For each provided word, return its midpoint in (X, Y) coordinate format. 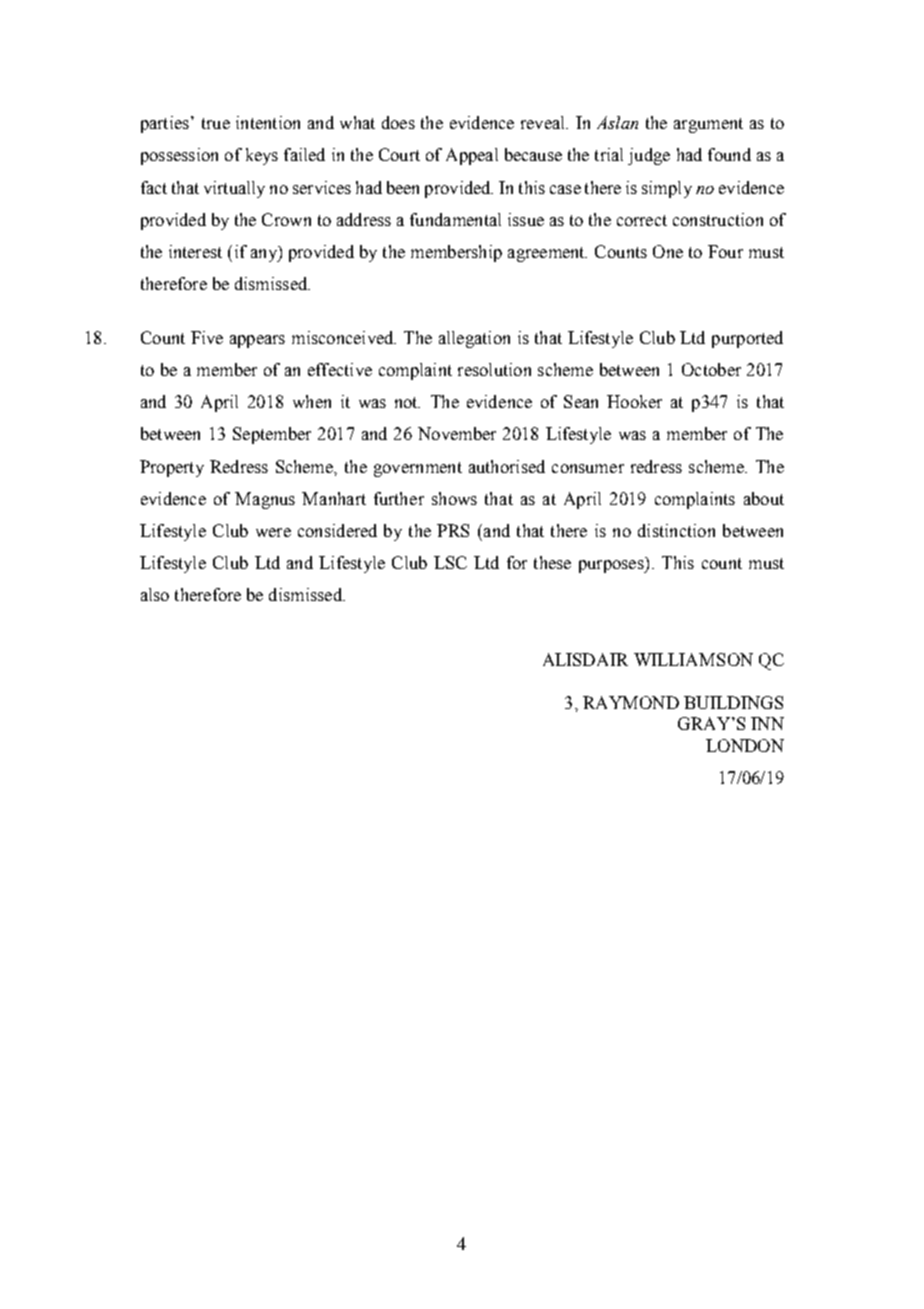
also (155, 594)
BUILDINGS (733, 702)
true (216, 123)
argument (708, 125)
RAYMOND (631, 702)
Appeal (472, 156)
